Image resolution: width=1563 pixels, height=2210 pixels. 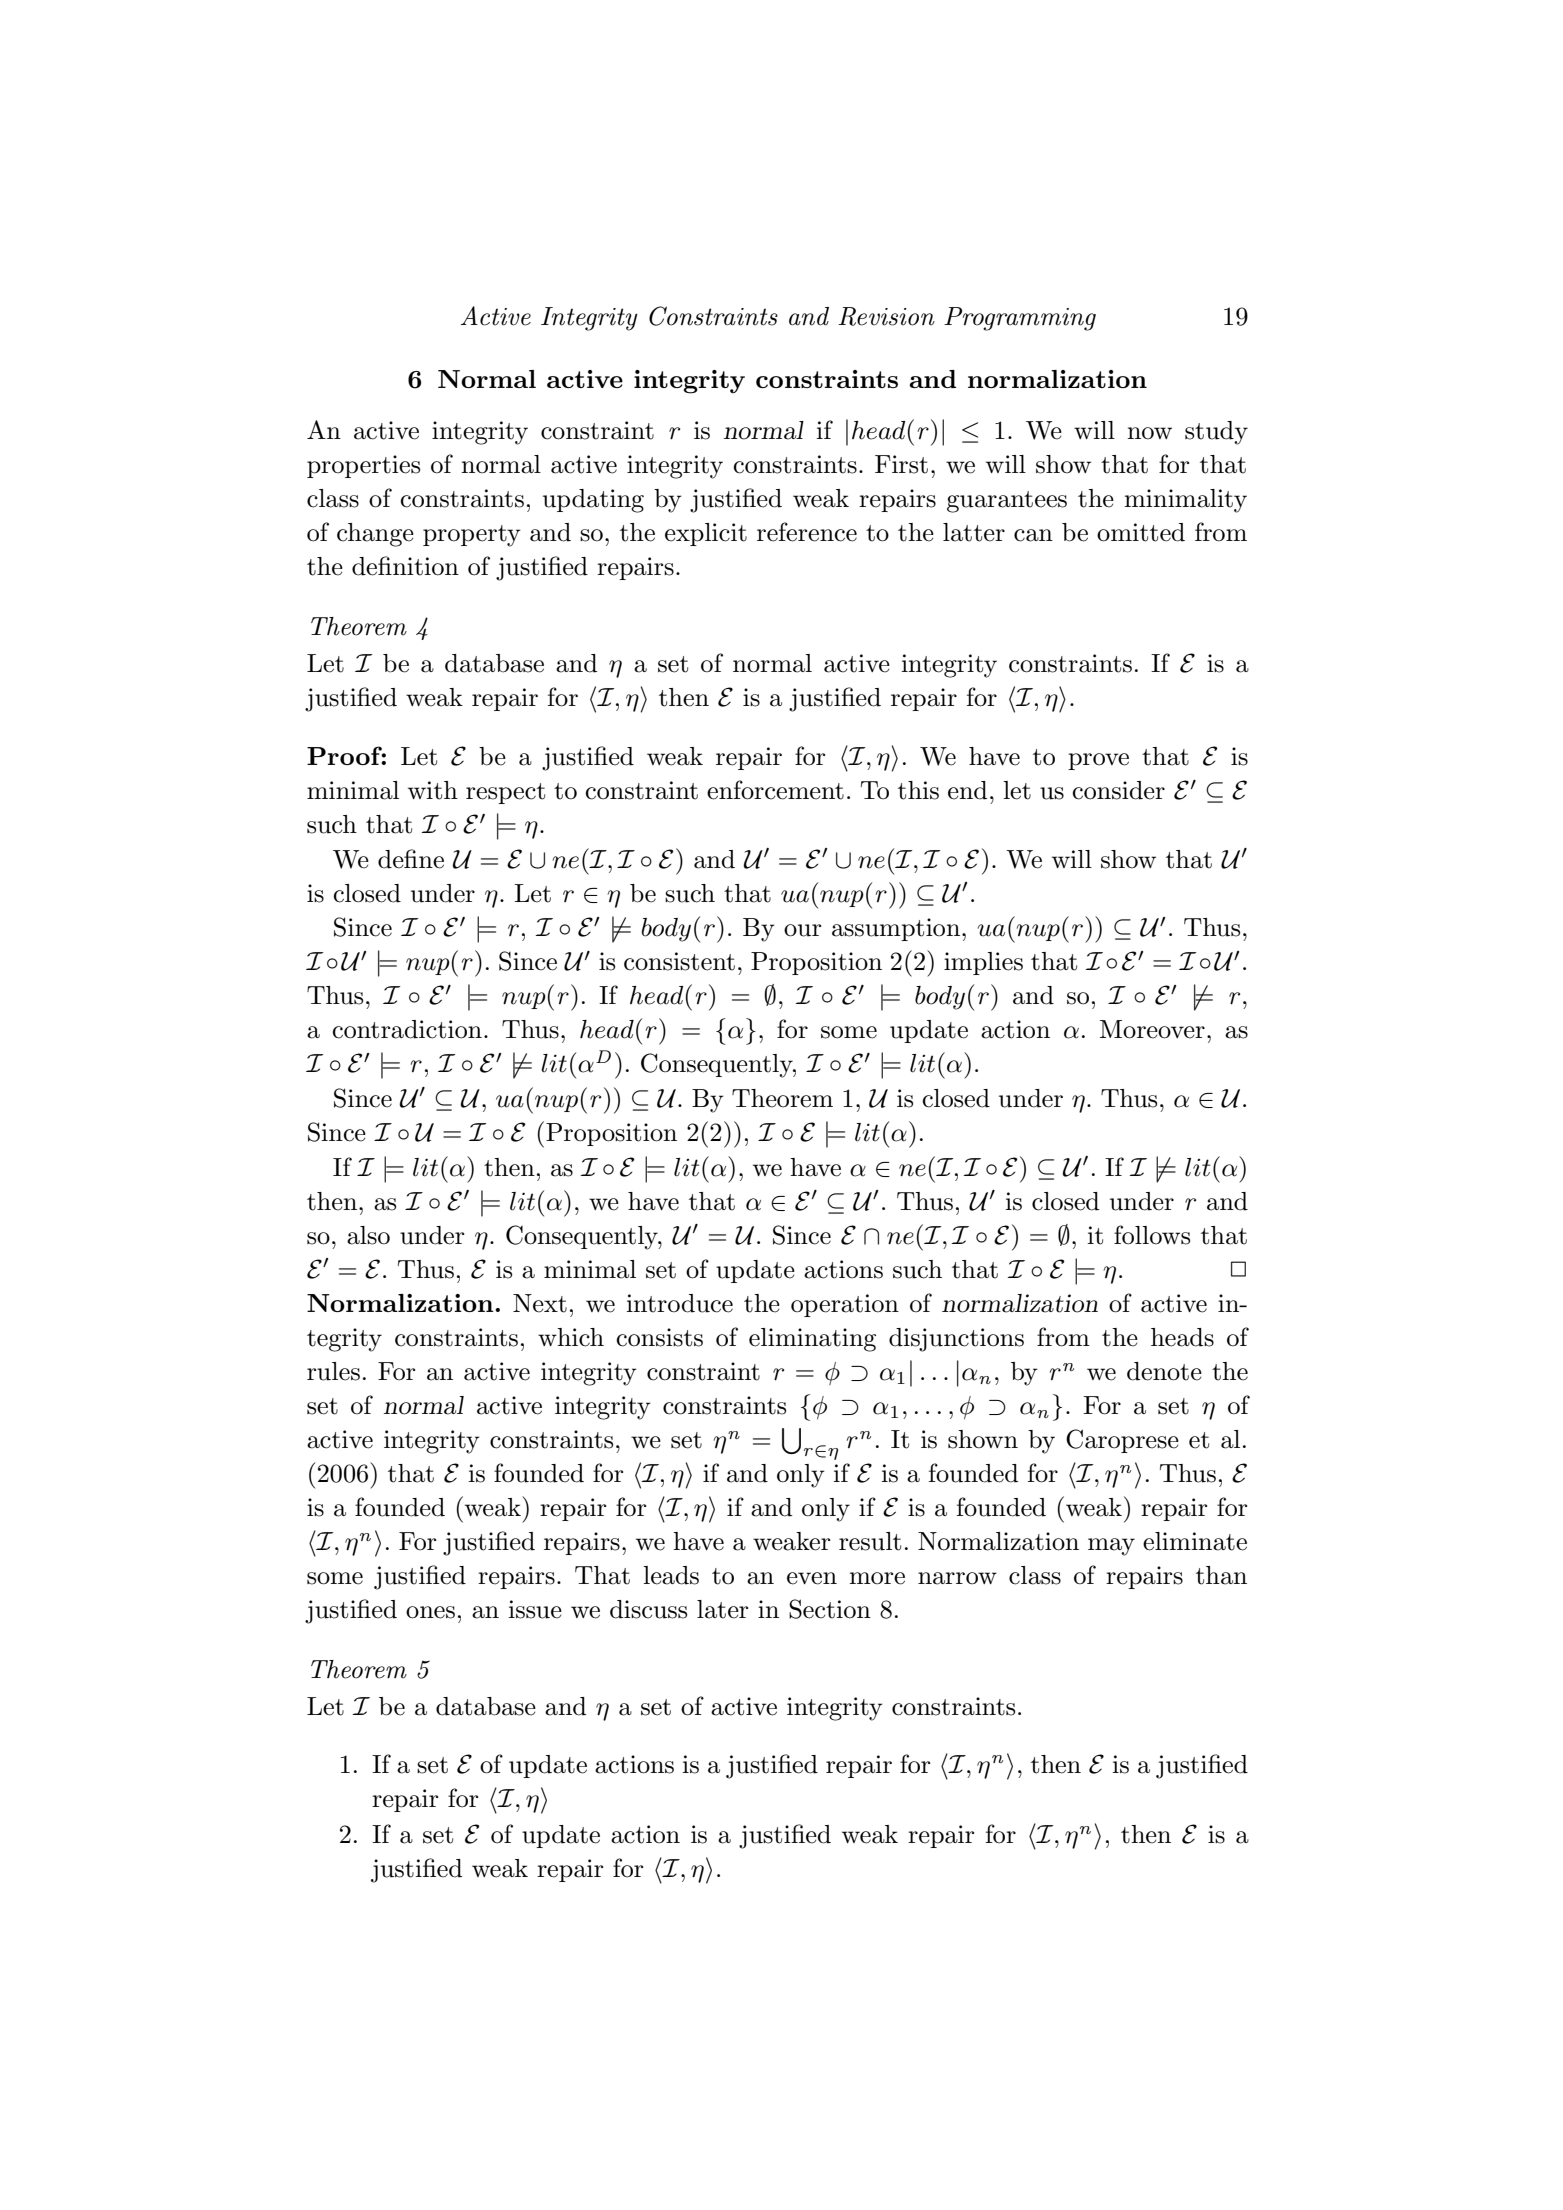 What do you see at coordinates (983, 963) in the document?
I see `implies` at bounding box center [983, 963].
